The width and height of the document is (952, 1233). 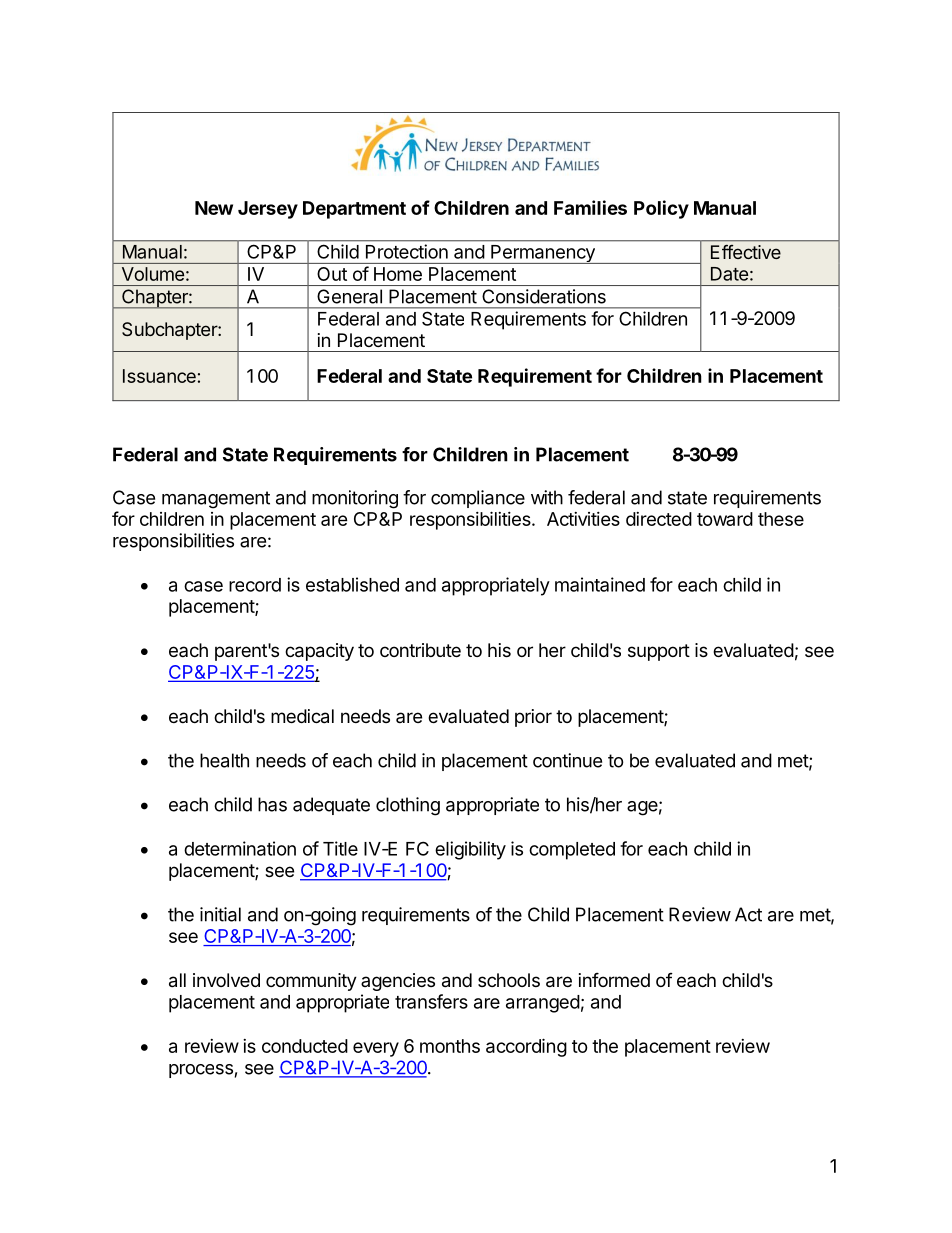 I want to click on New, so click(x=214, y=208).
